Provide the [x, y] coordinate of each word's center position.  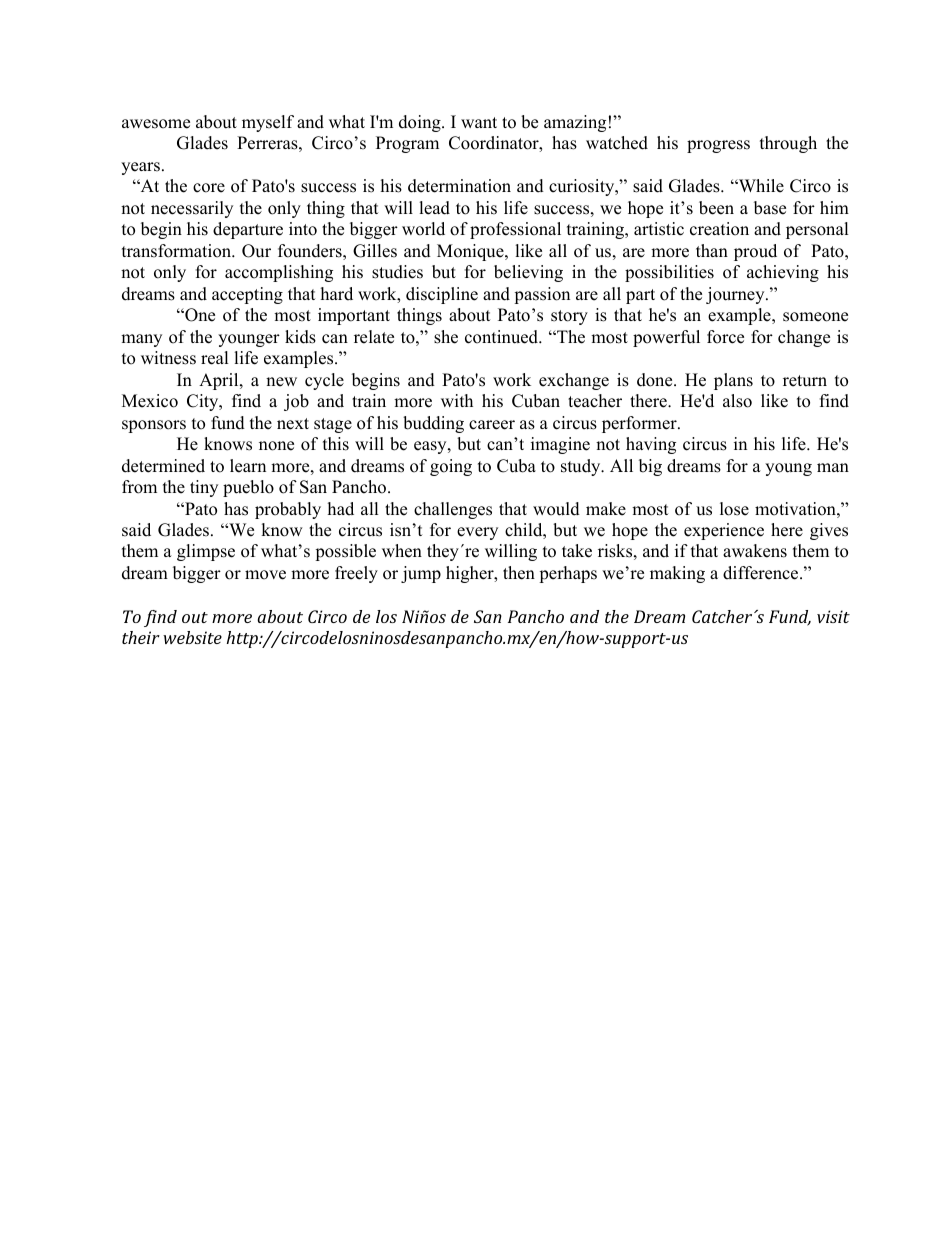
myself [268, 123]
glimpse [206, 552]
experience [724, 531]
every [477, 533]
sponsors [154, 426]
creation [719, 229]
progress [718, 146]
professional [515, 230]
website [192, 637]
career [492, 425]
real [215, 358]
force [725, 337]
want [479, 122]
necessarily [192, 209]
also [737, 401]
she [446, 337]
